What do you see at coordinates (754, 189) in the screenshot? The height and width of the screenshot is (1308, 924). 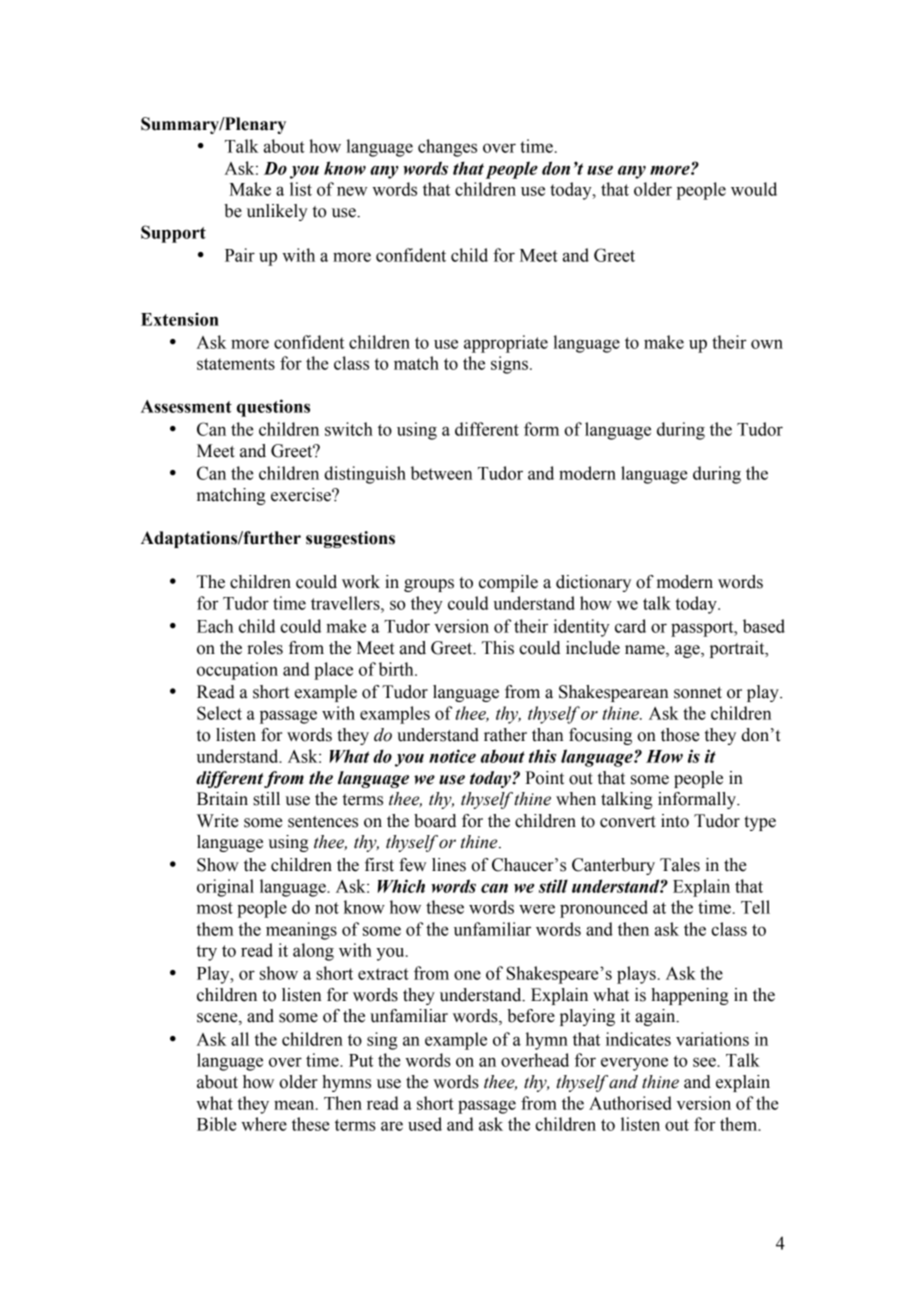 I see `would` at bounding box center [754, 189].
